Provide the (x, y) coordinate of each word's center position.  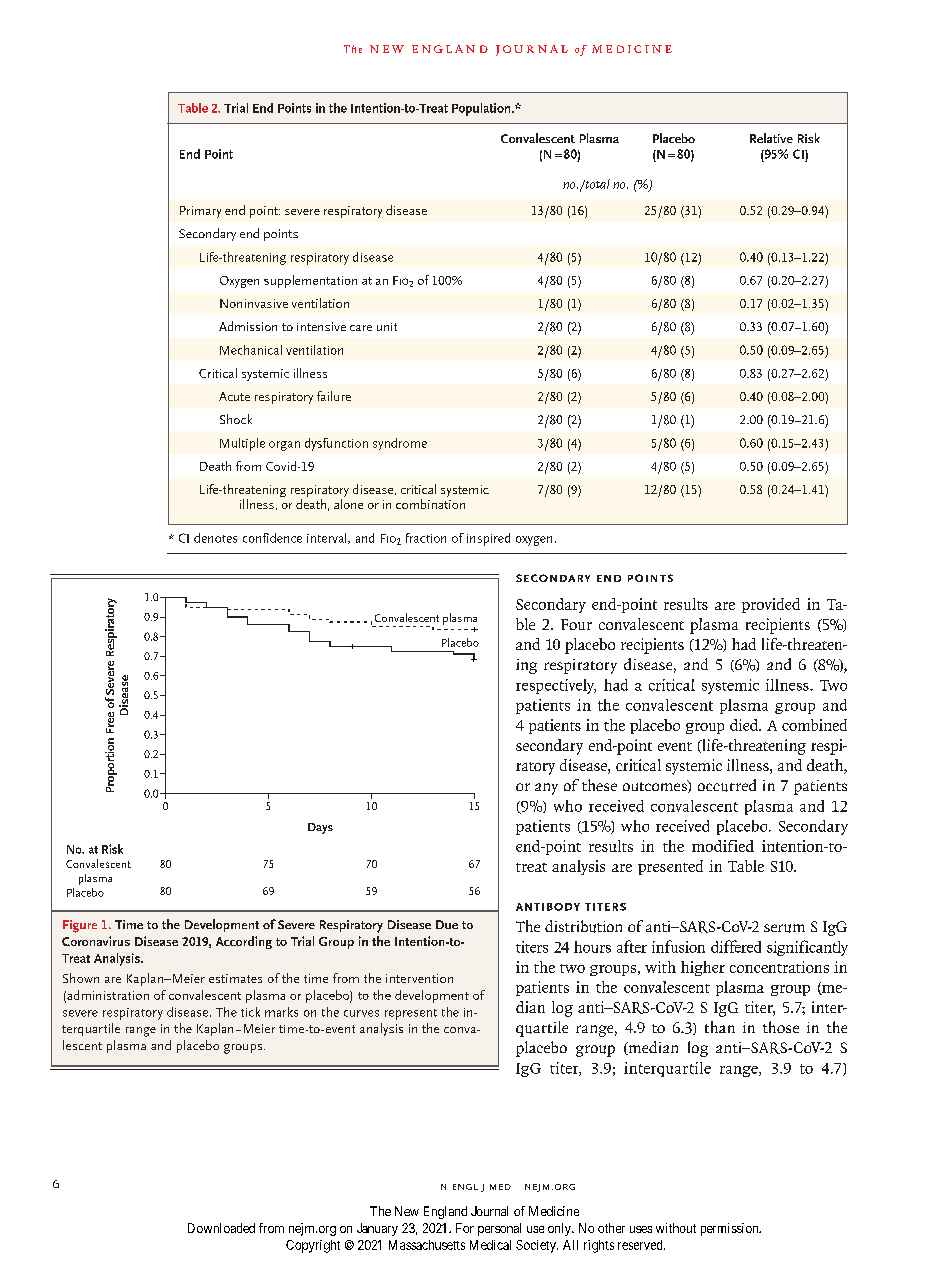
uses (641, 1229)
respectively (556, 686)
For (465, 1228)
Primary (200, 212)
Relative (771, 138)
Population (482, 109)
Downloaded (221, 1228)
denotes (215, 538)
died (745, 725)
